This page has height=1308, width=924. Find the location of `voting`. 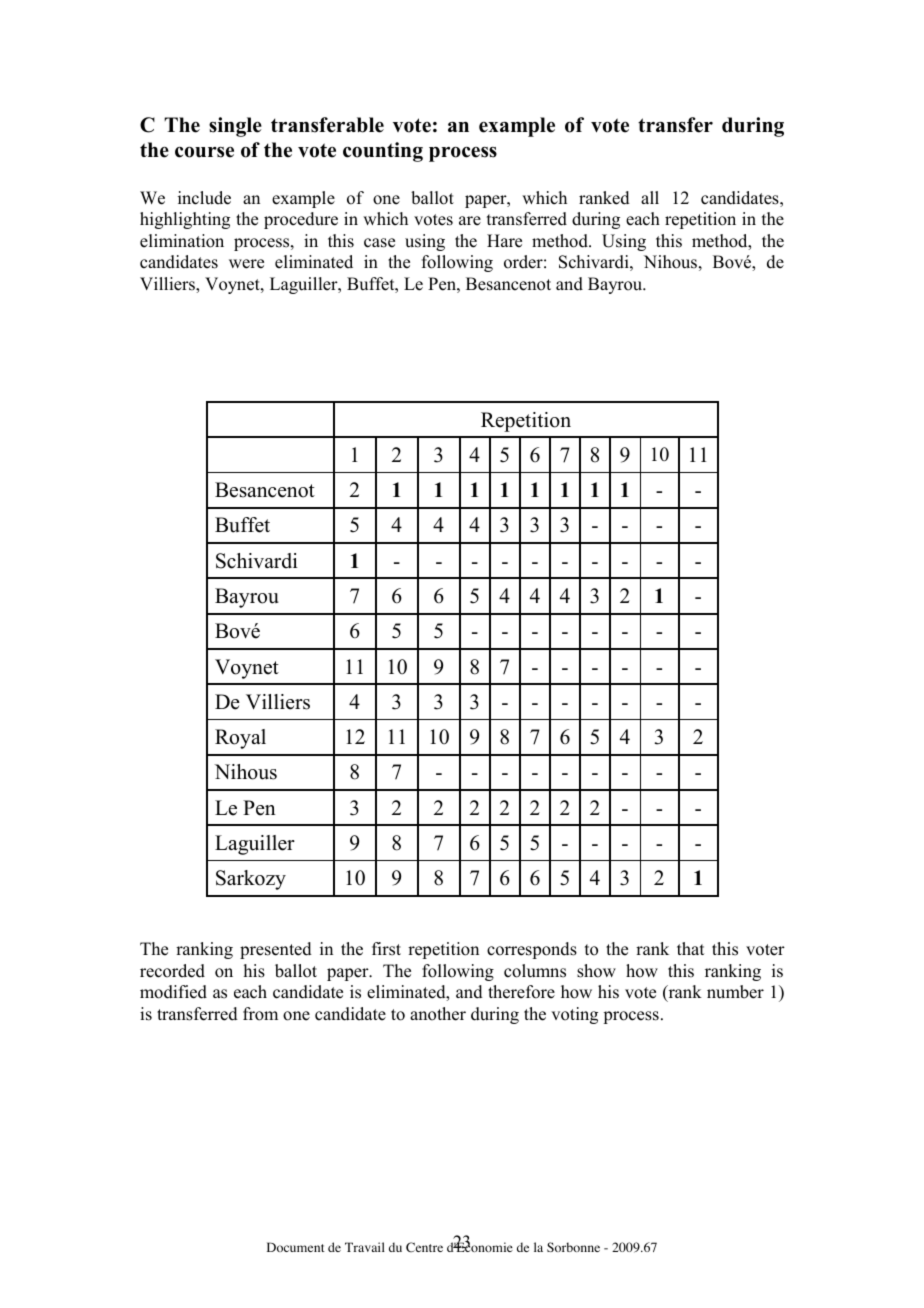

voting is located at coordinates (574, 1015).
